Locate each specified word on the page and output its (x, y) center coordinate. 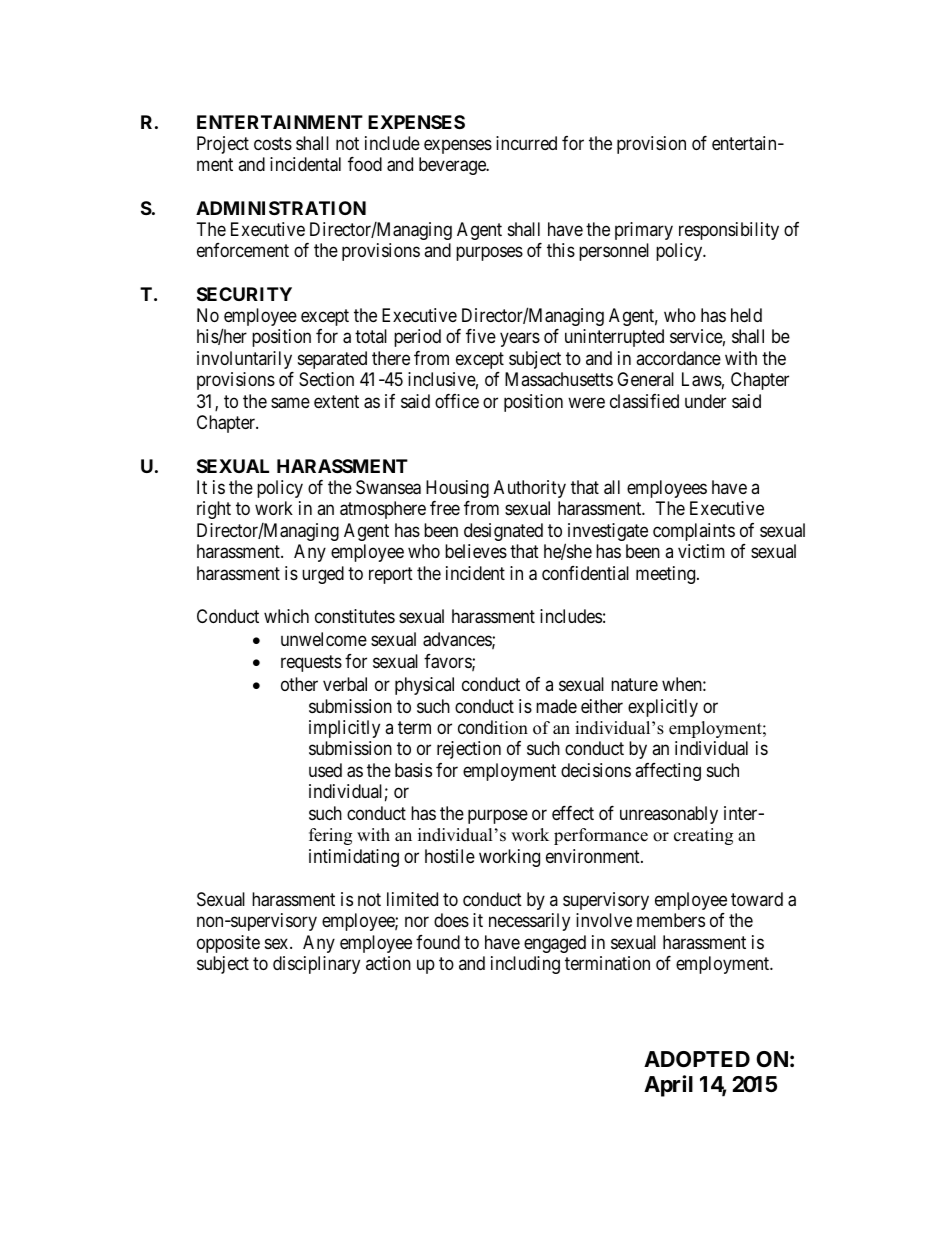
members (671, 920)
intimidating (354, 858)
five (481, 336)
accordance (678, 358)
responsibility (729, 231)
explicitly (663, 708)
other (299, 684)
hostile (450, 856)
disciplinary (316, 965)
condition (493, 727)
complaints (694, 532)
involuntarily (244, 360)
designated (503, 532)
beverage (453, 166)
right (214, 510)
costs (273, 143)
